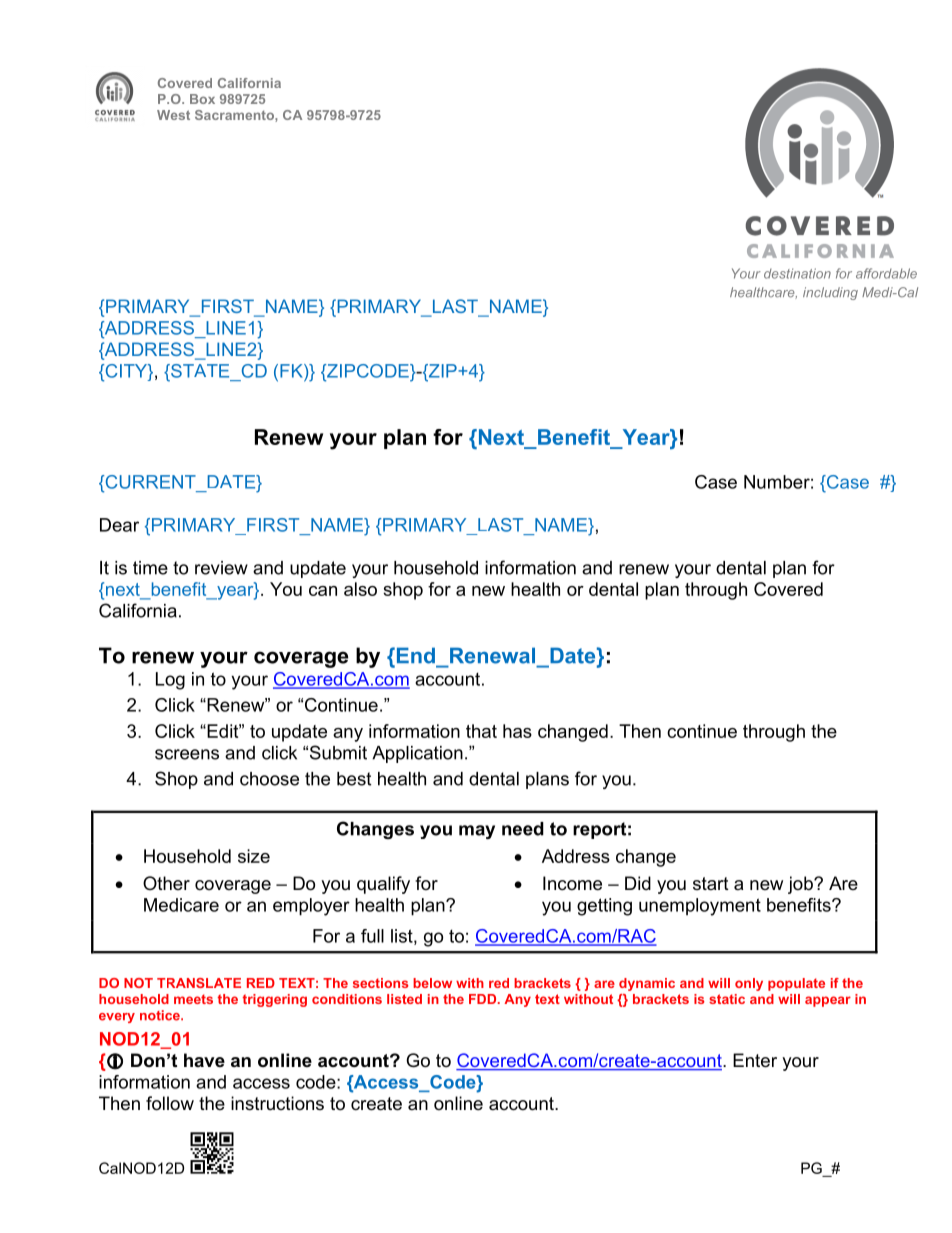 The height and width of the image is (1233, 952). What do you see at coordinates (204, 1060) in the image?
I see `have` at bounding box center [204, 1060].
